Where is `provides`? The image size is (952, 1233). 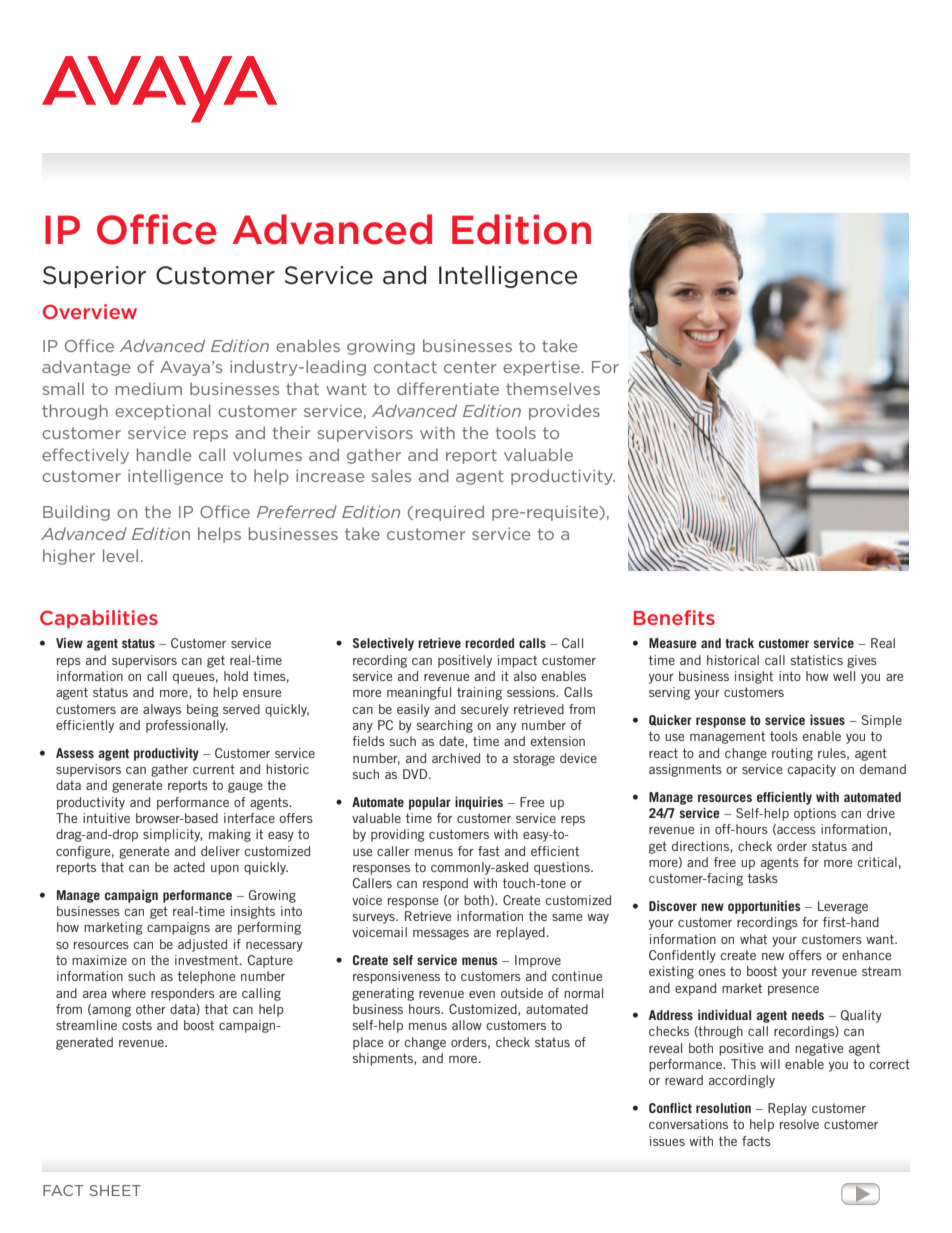
provides is located at coordinates (564, 412).
